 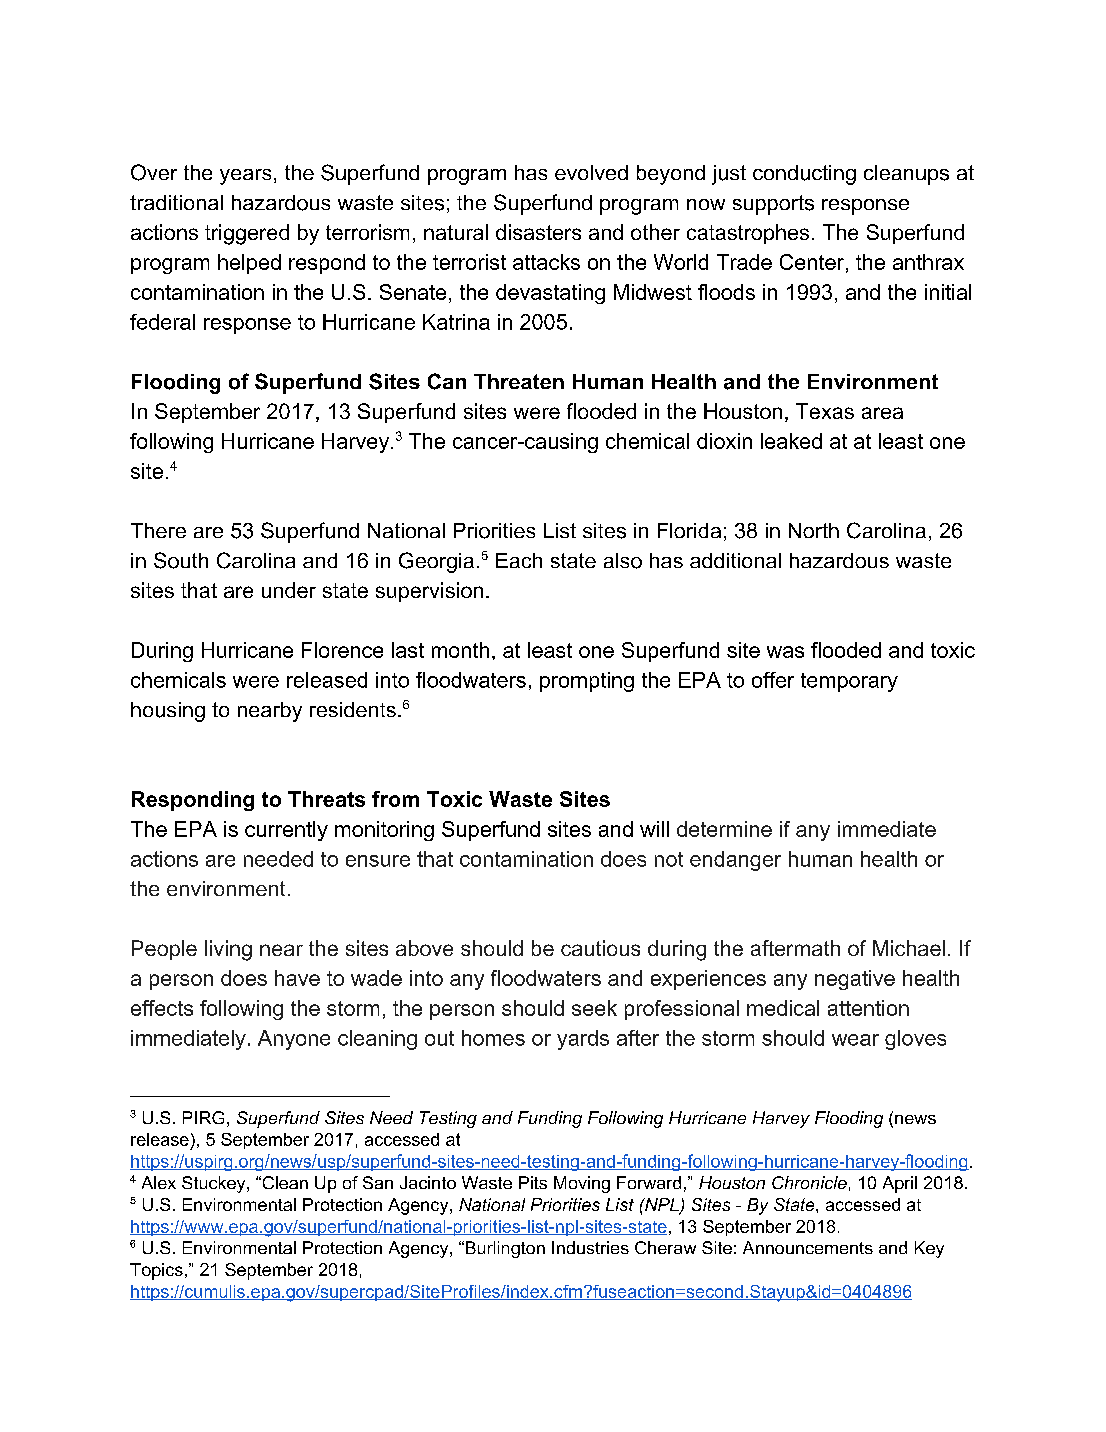 I want to click on North, so click(x=814, y=530).
